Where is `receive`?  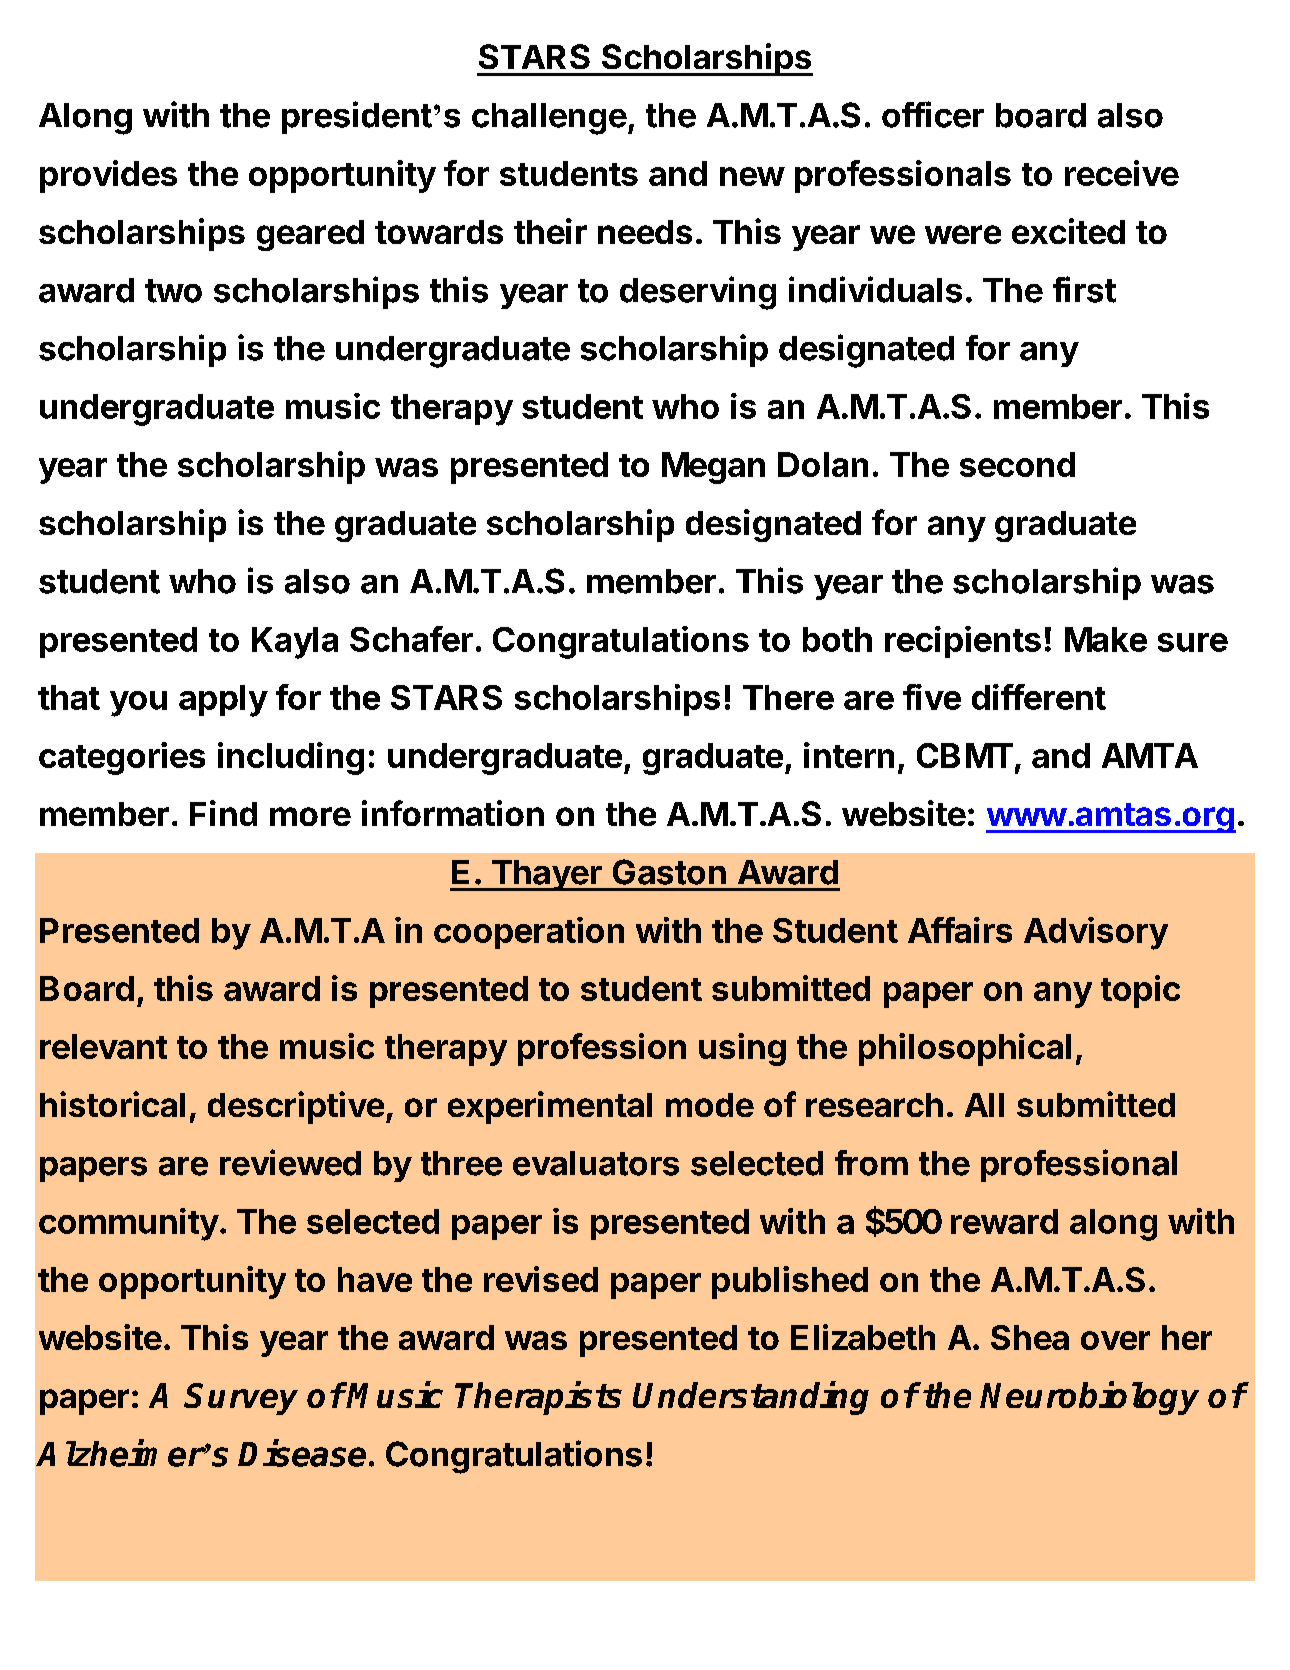
receive is located at coordinates (1122, 173).
